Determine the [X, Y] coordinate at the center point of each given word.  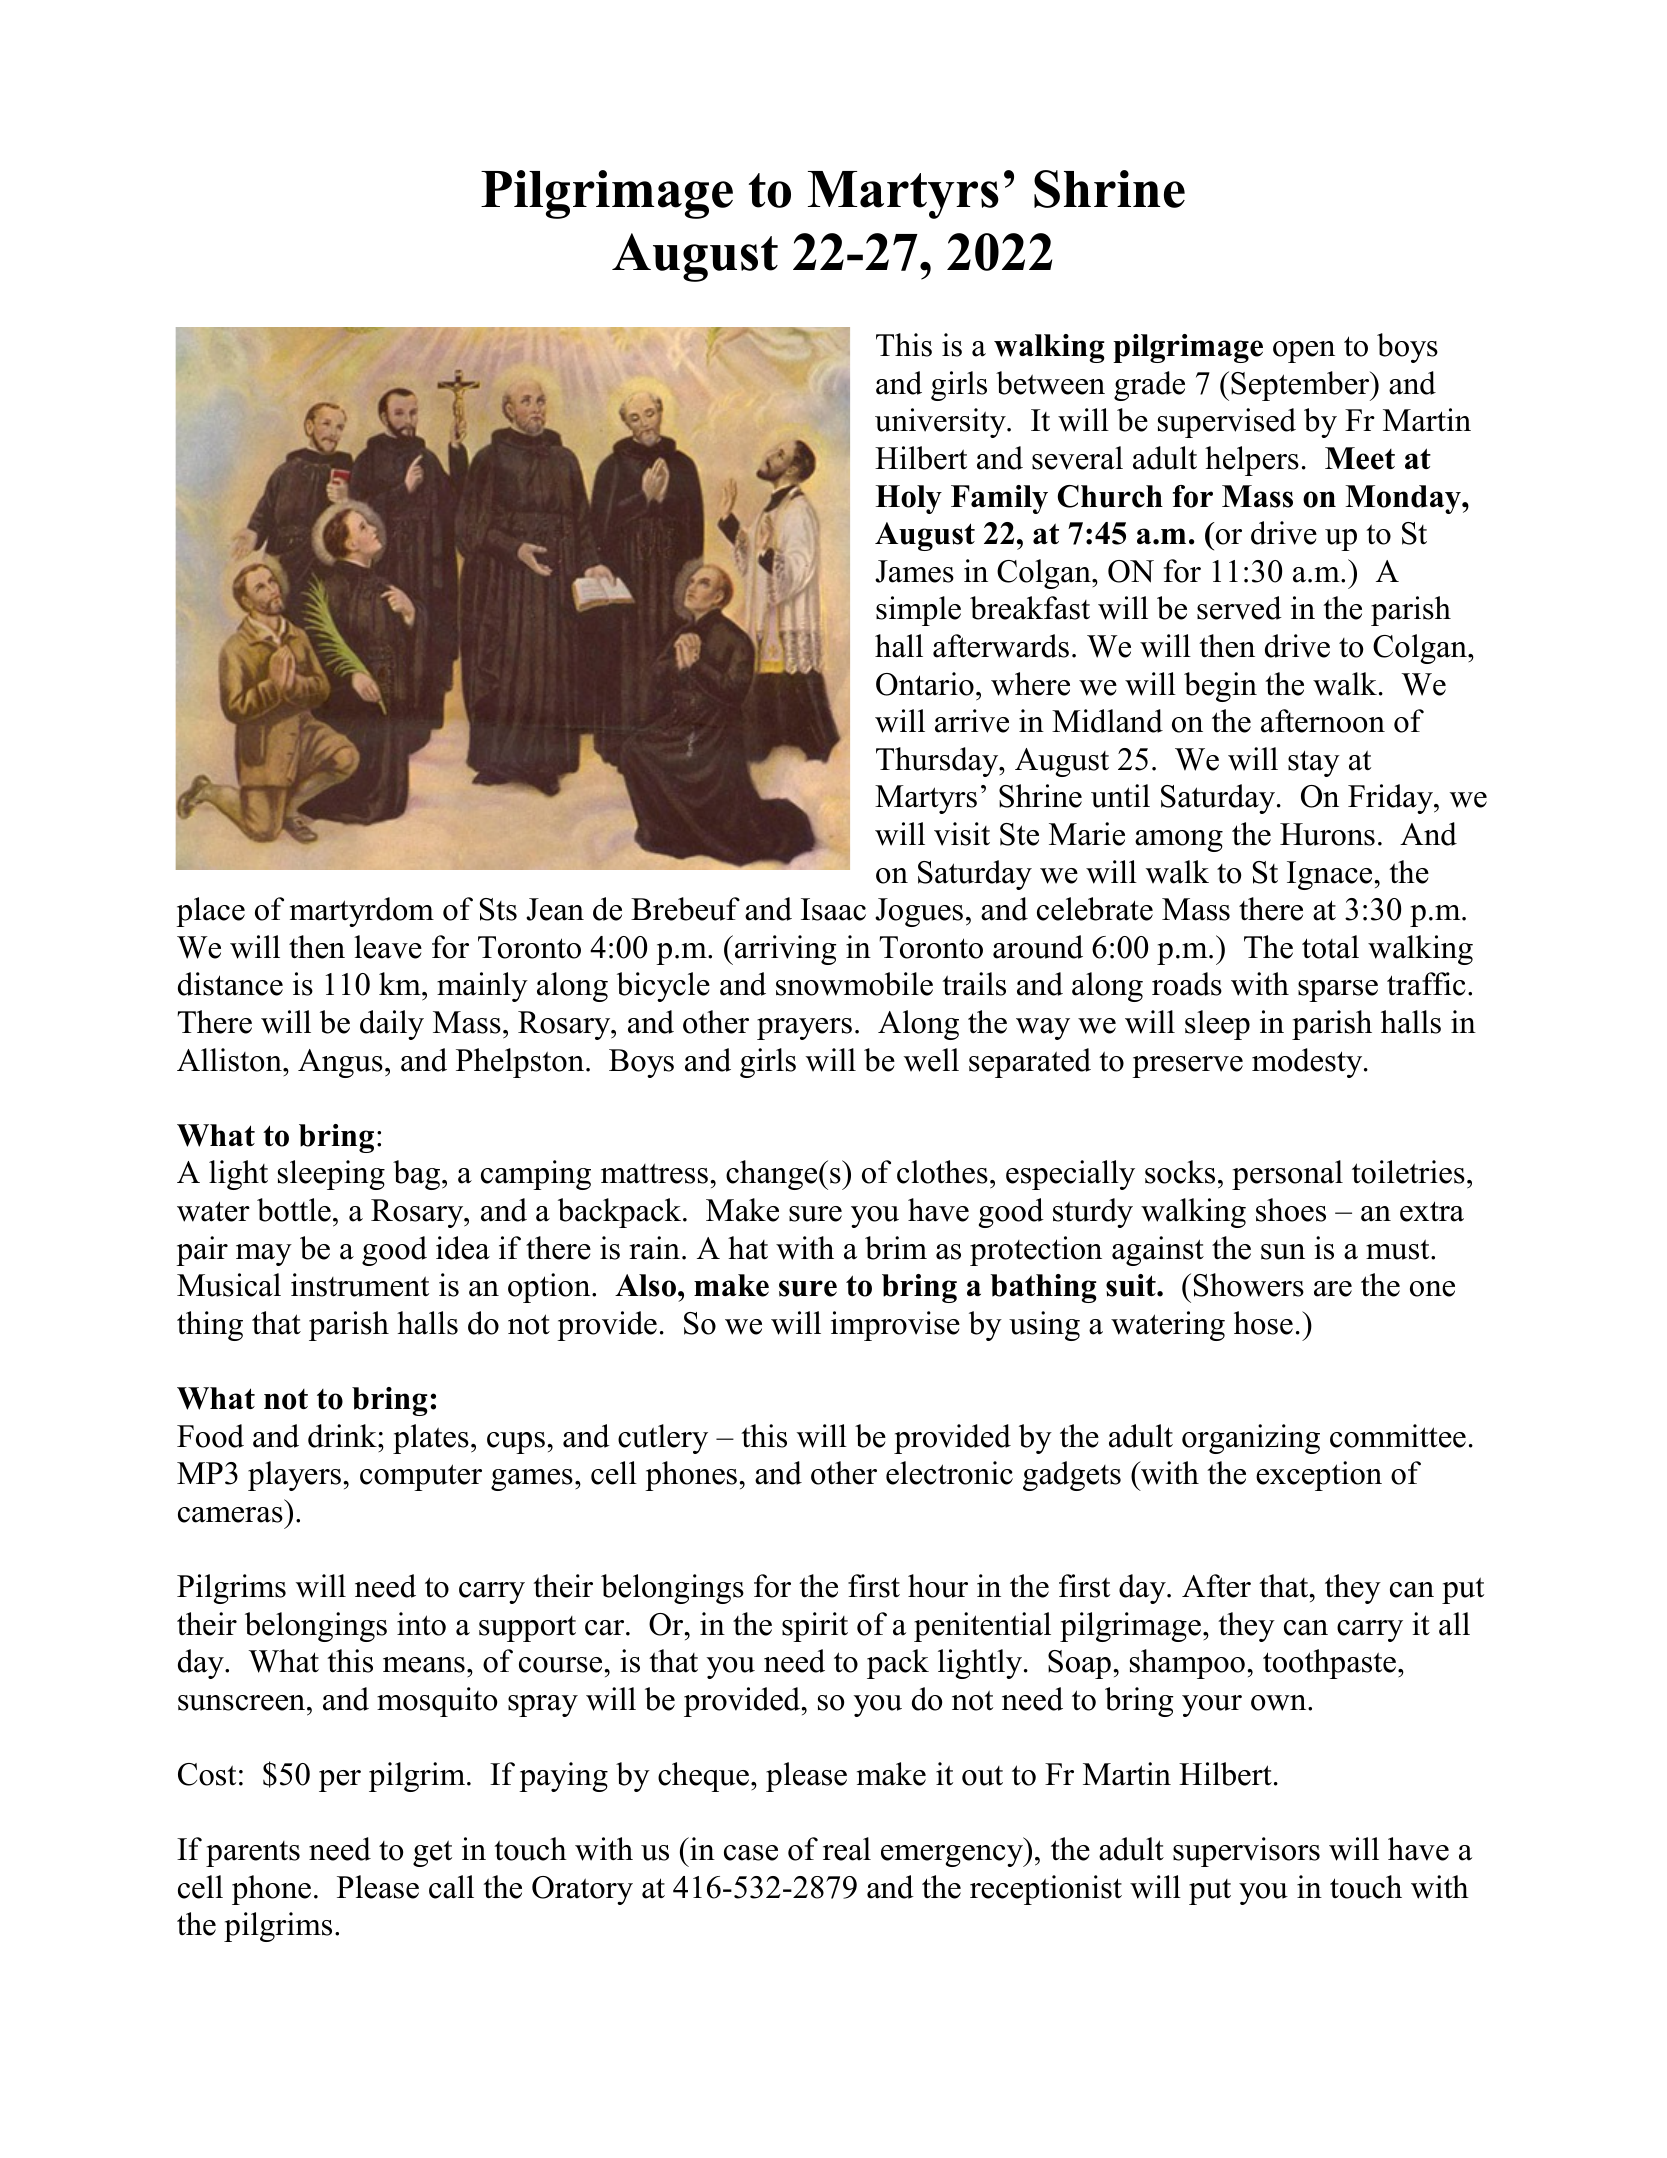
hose [1263, 1323]
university [941, 423]
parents [253, 1854]
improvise [895, 1326]
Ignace [1331, 875]
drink [343, 1436]
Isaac [833, 909]
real [847, 1849]
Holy [909, 499]
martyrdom [362, 912]
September [1301, 386]
